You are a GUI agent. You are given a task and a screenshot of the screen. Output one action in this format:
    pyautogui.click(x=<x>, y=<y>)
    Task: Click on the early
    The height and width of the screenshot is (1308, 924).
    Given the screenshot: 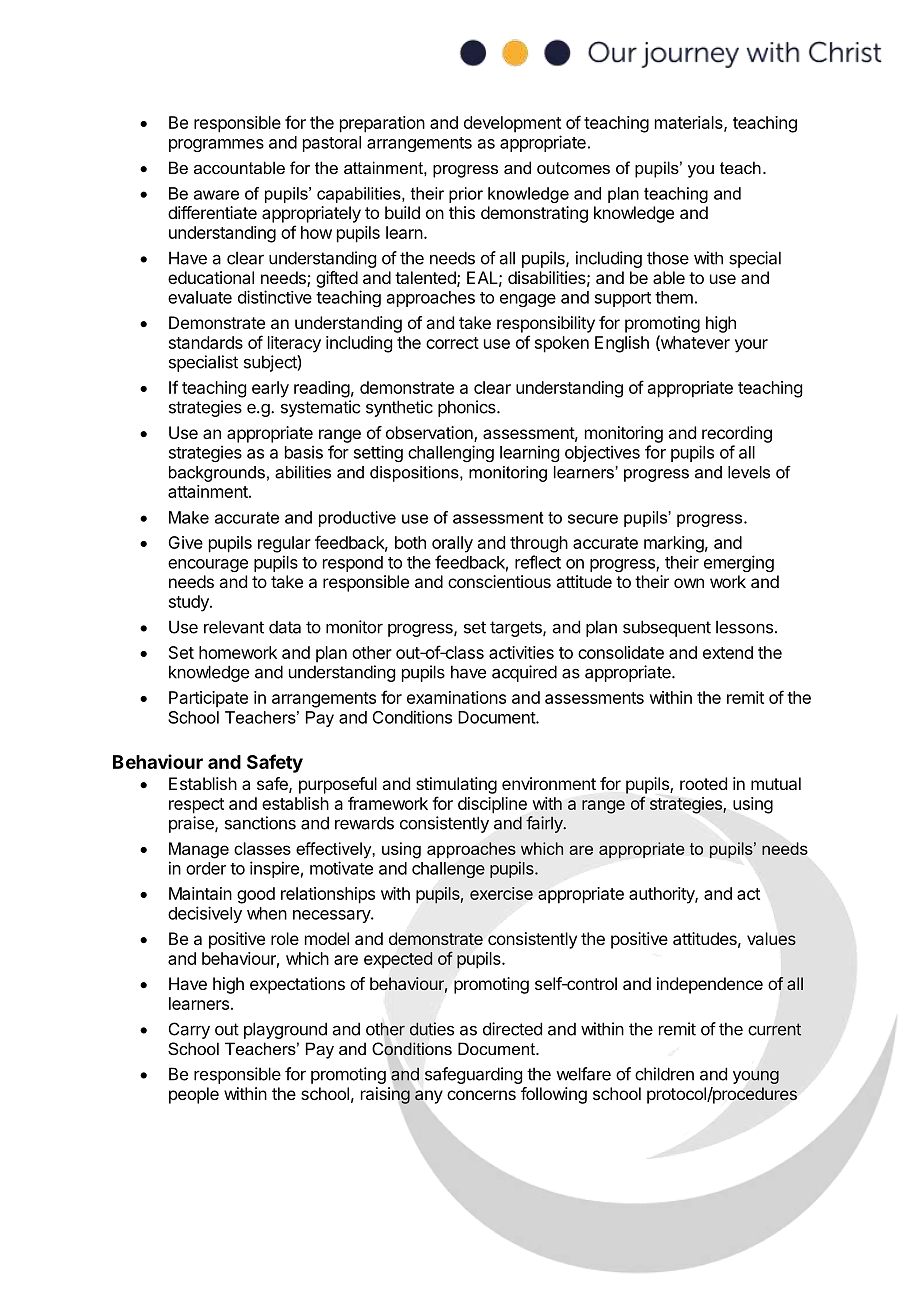 What is the action you would take?
    pyautogui.click(x=270, y=389)
